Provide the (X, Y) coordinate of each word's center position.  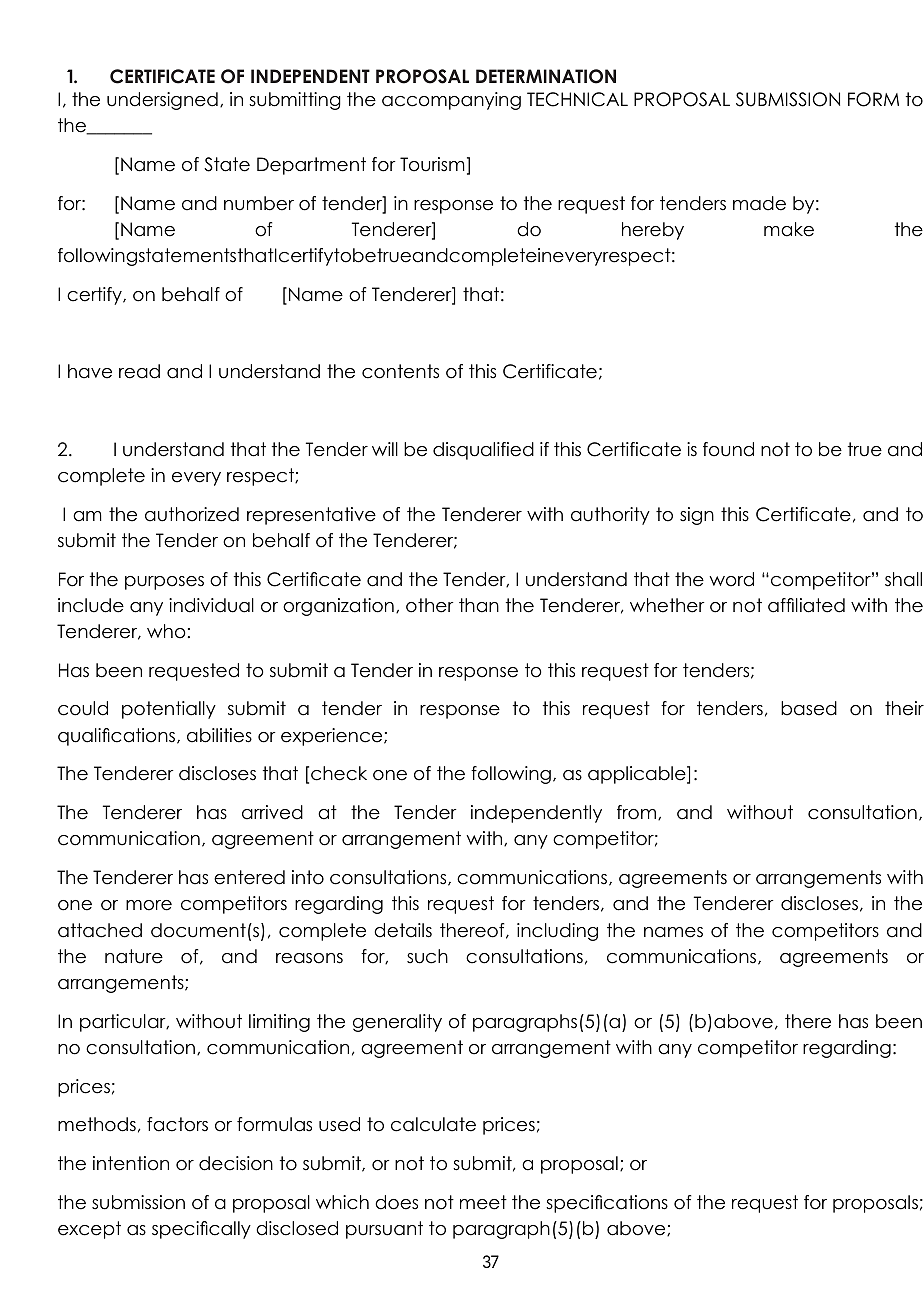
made (759, 203)
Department (311, 166)
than (479, 605)
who (166, 631)
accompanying (451, 101)
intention (131, 1163)
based (809, 708)
